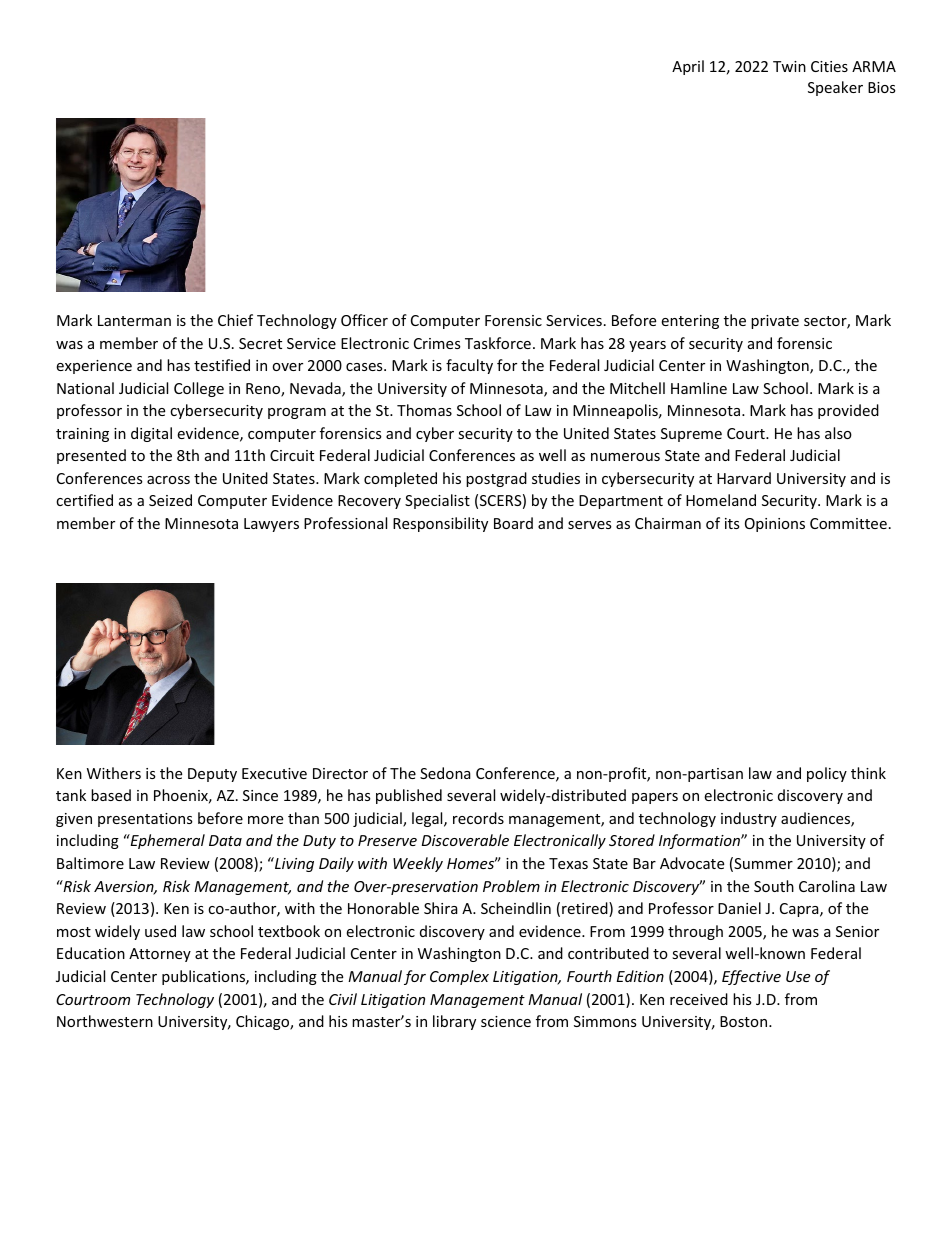 The height and width of the page is (1233, 952). I want to click on faculty, so click(469, 366).
